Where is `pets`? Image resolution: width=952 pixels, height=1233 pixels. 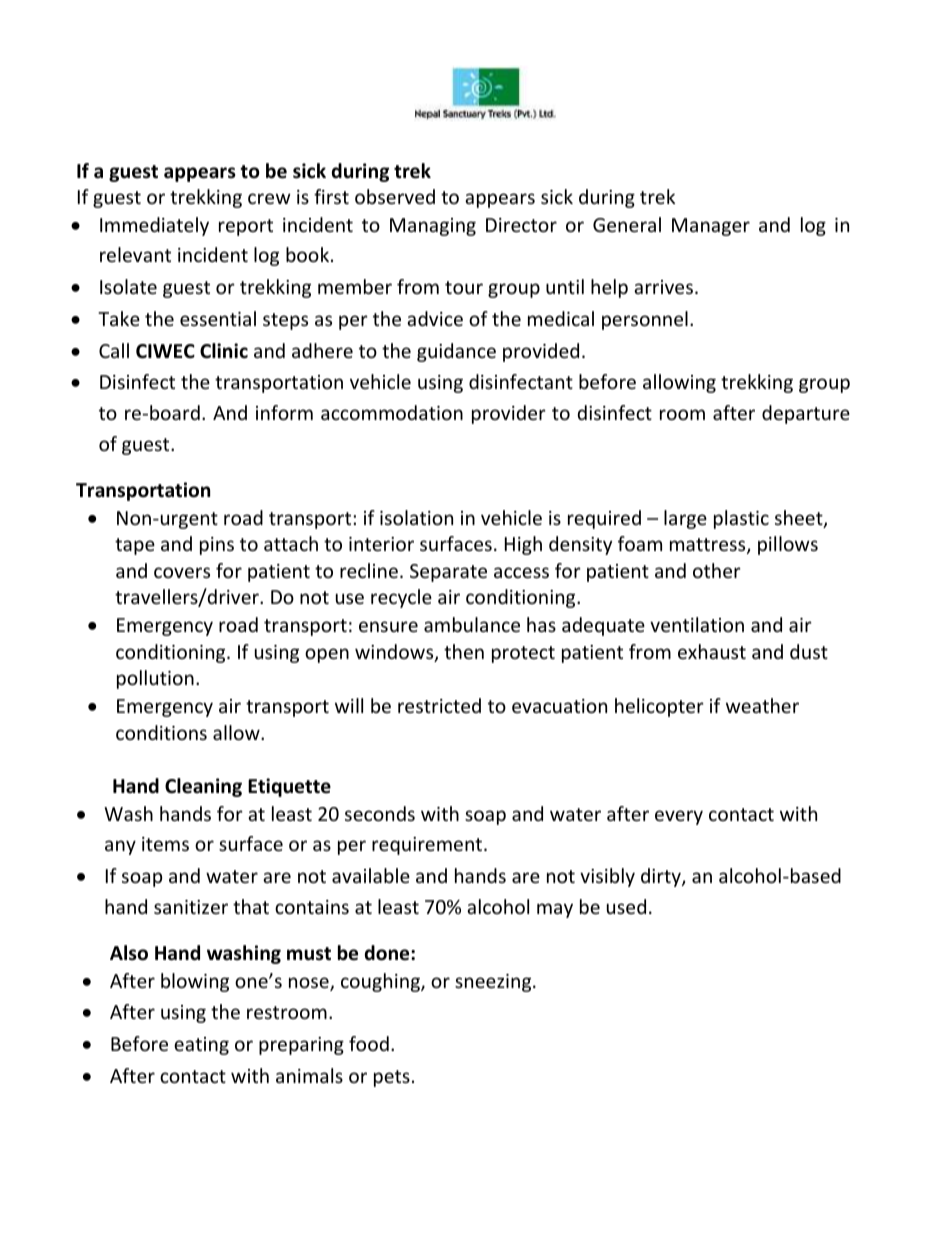 pets is located at coordinates (392, 1078).
